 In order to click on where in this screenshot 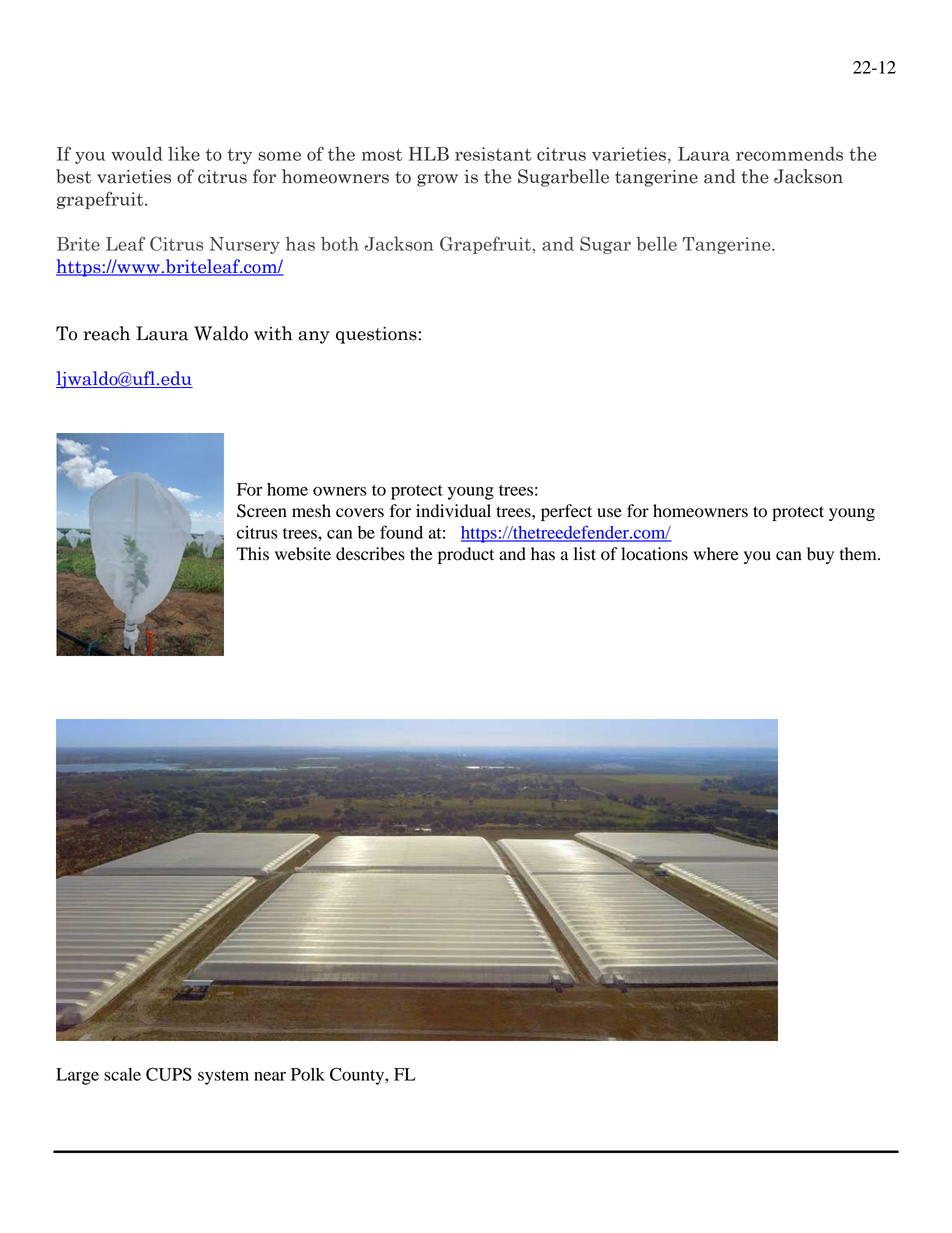, I will do `click(716, 554)`.
